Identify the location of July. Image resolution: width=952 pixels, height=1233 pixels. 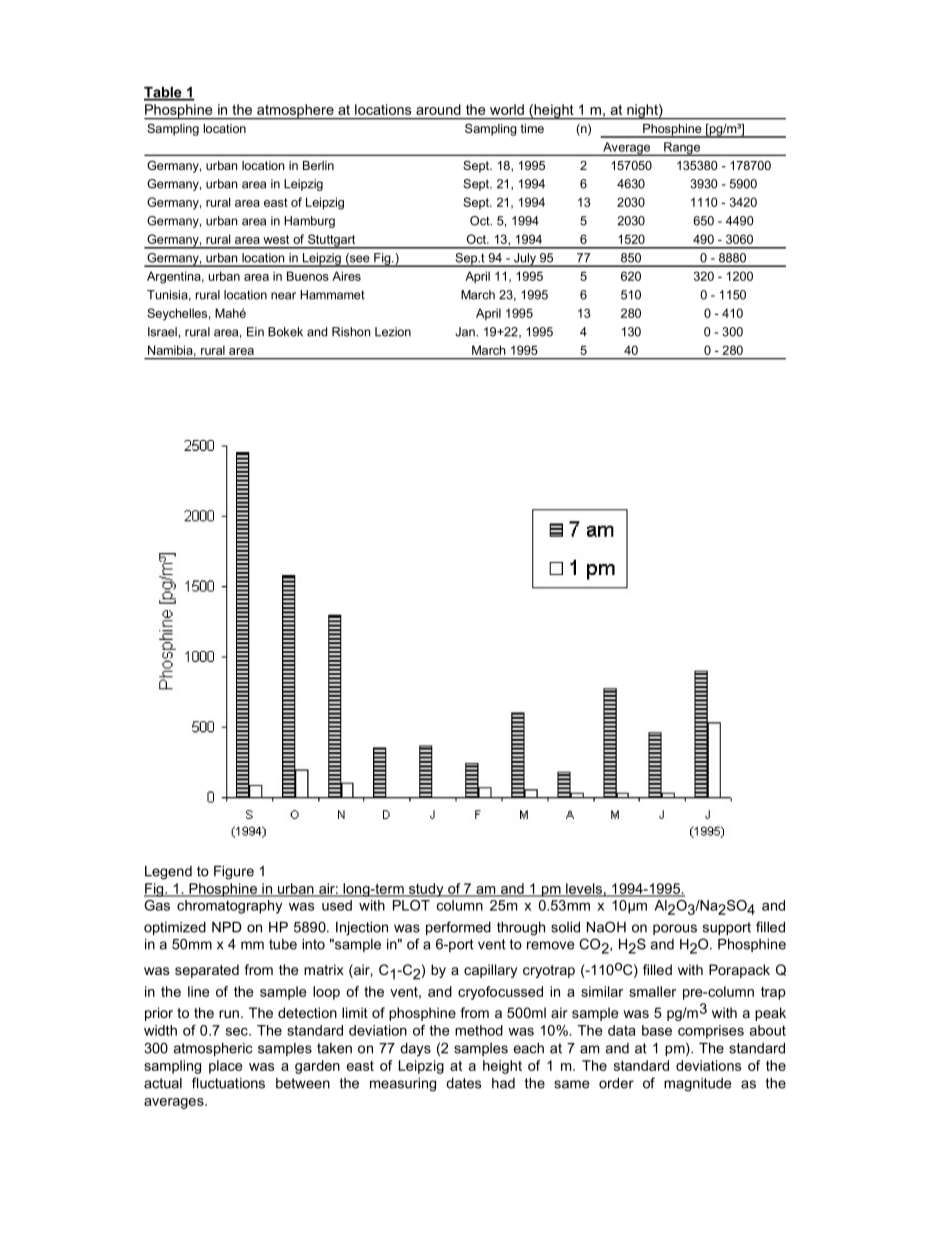
(525, 260).
